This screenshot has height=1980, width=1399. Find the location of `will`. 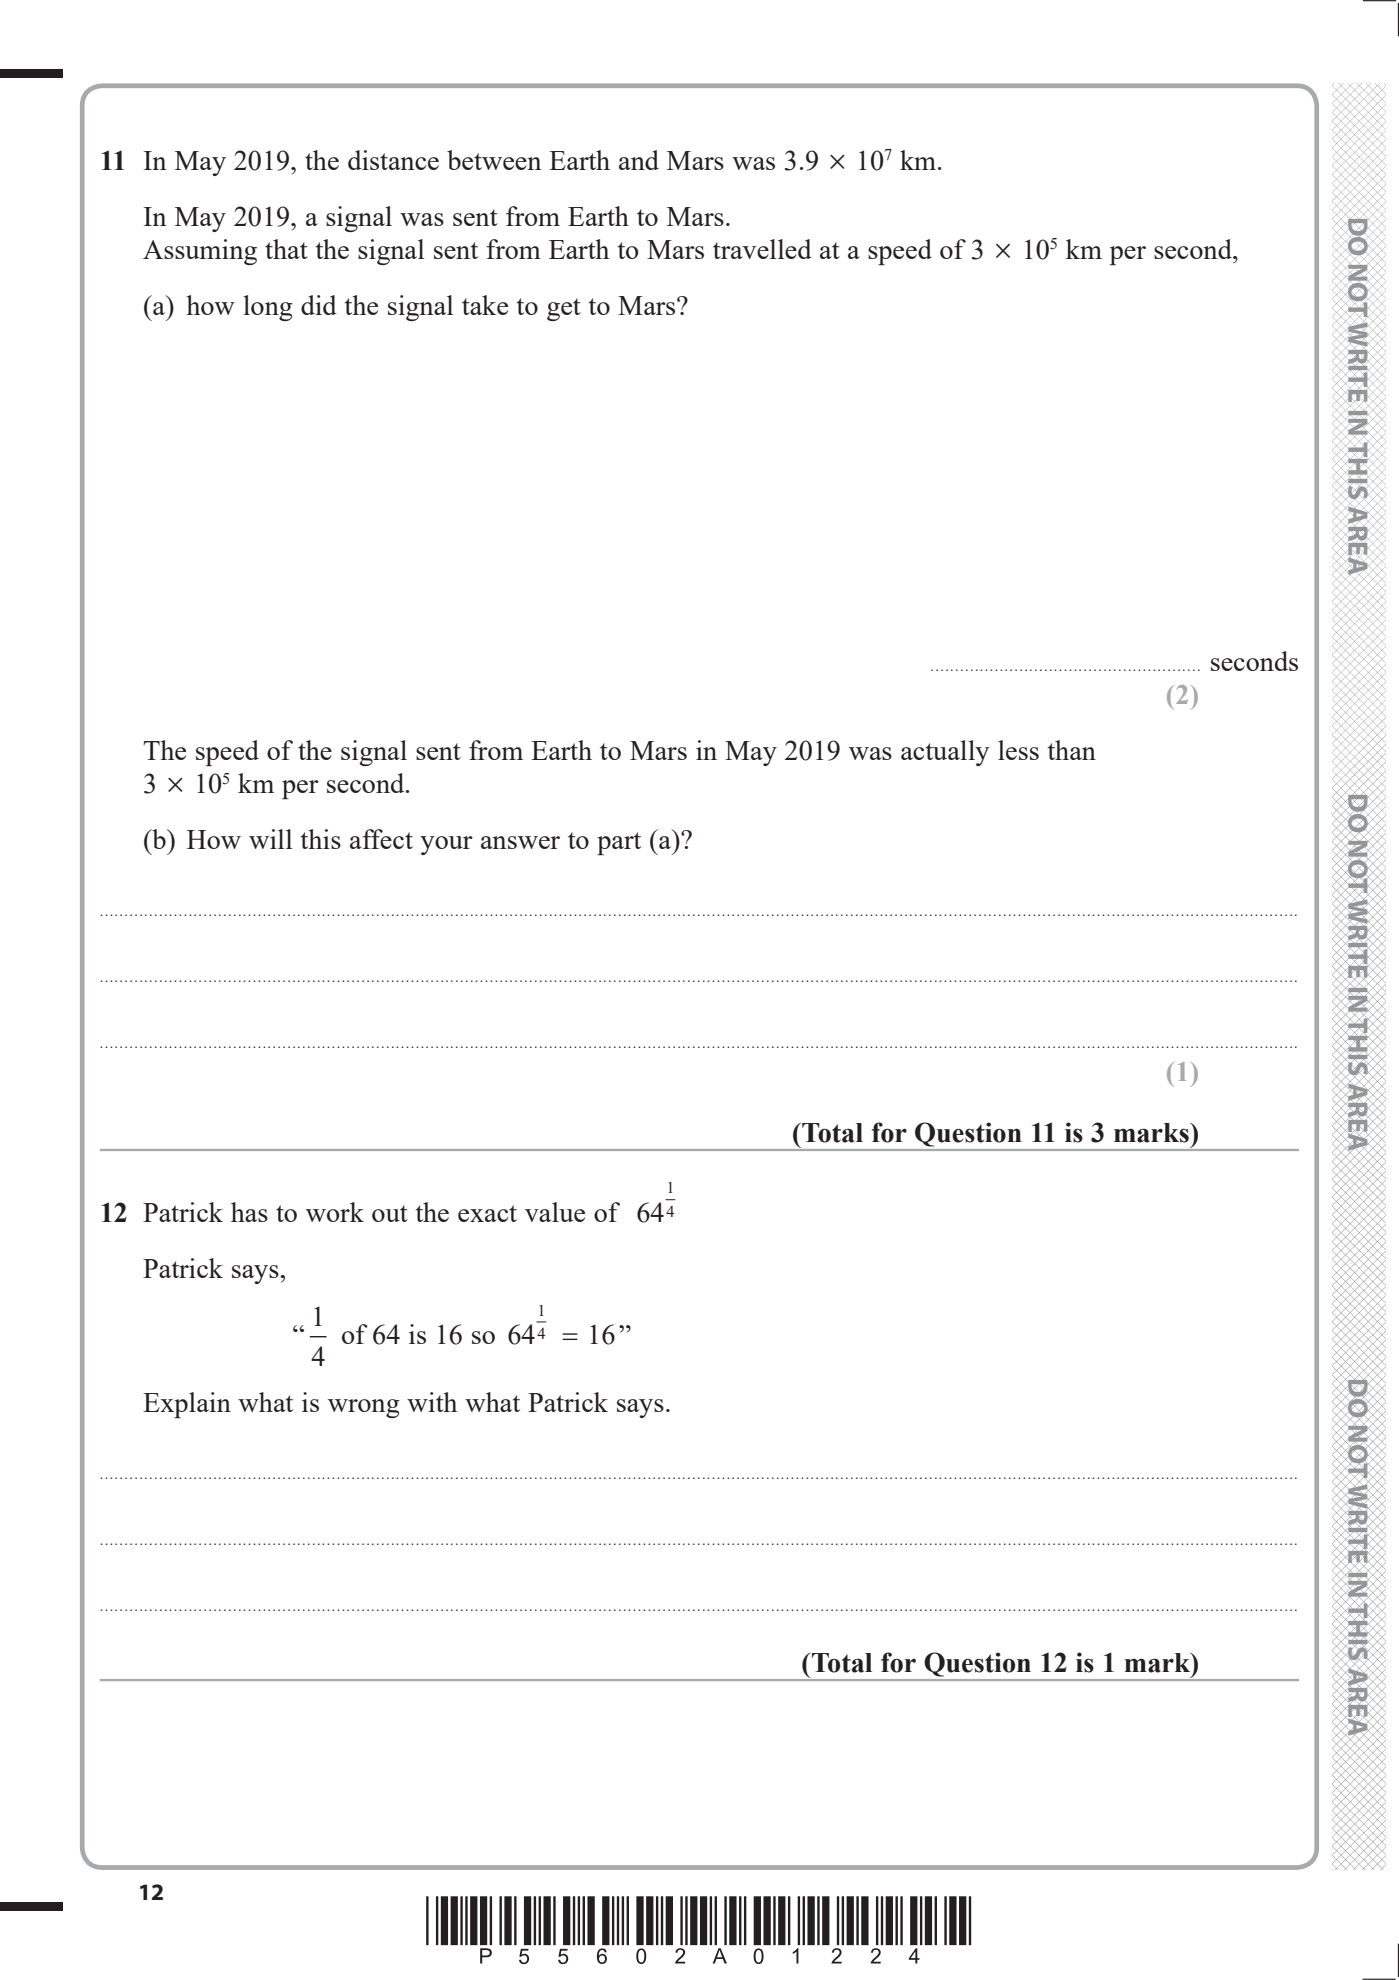

will is located at coordinates (270, 839).
